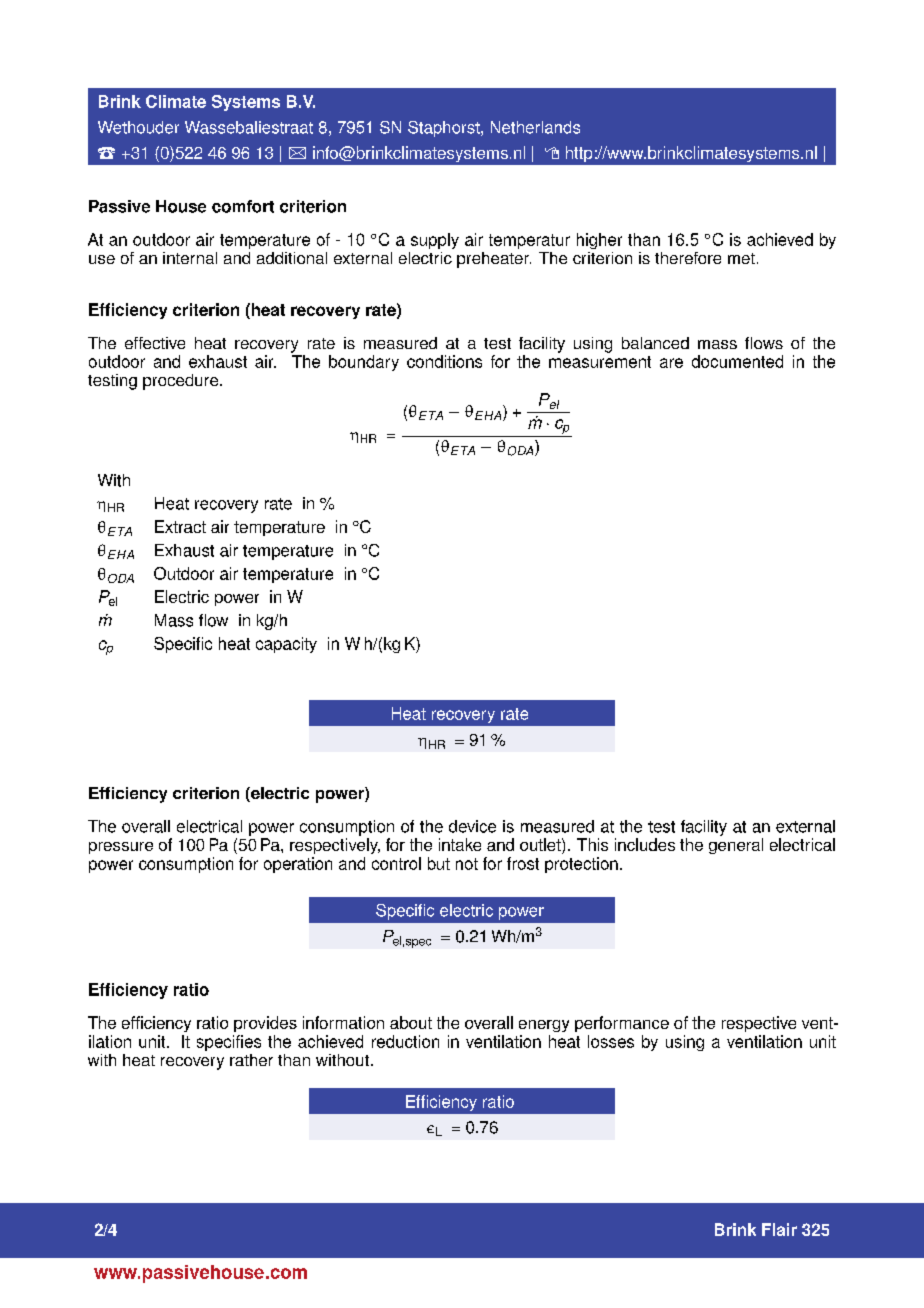 The height and width of the screenshot is (1308, 924). Describe the element at coordinates (472, 826) in the screenshot. I see `device` at that location.
